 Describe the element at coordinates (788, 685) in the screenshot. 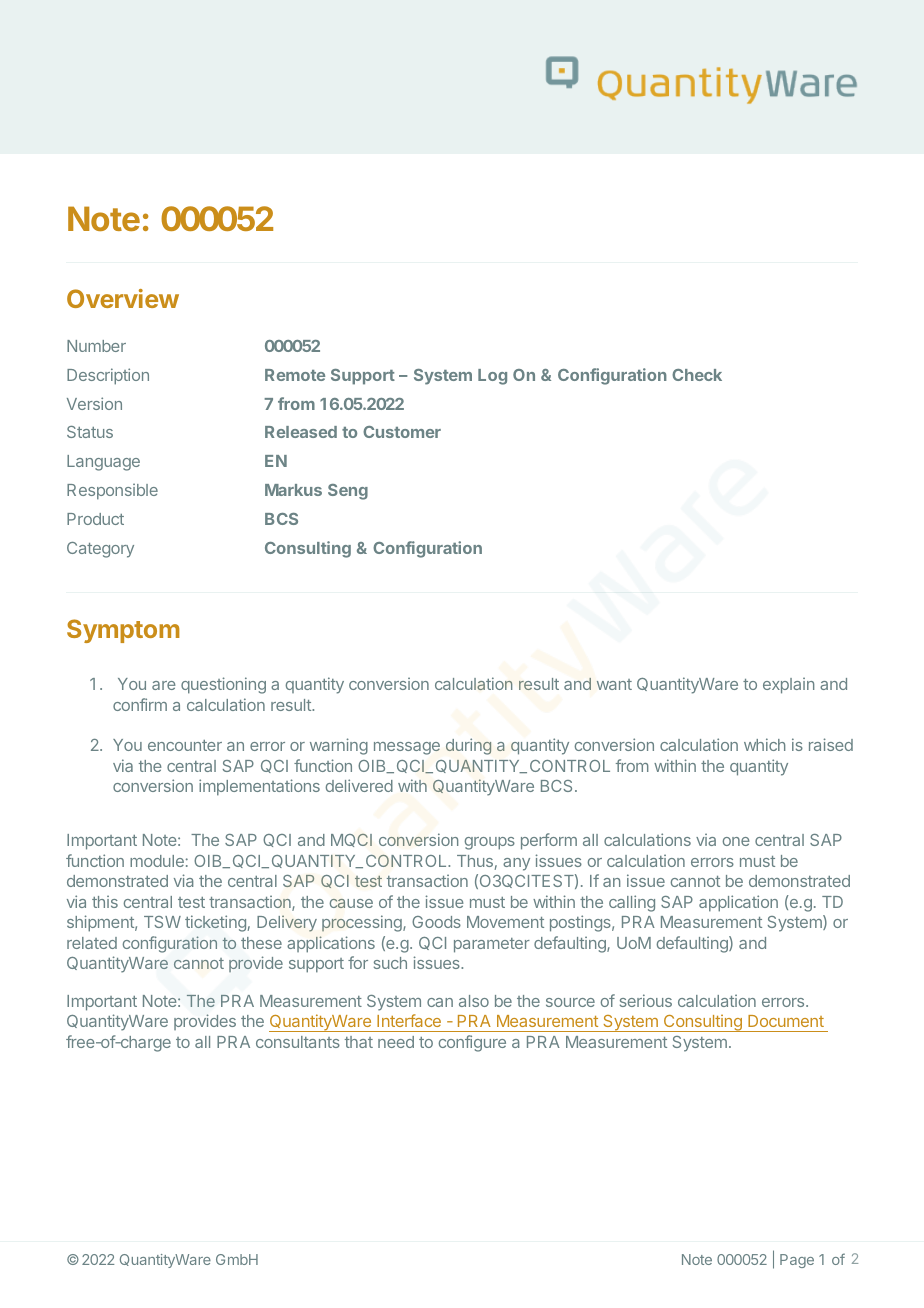

I see `explain` at that location.
